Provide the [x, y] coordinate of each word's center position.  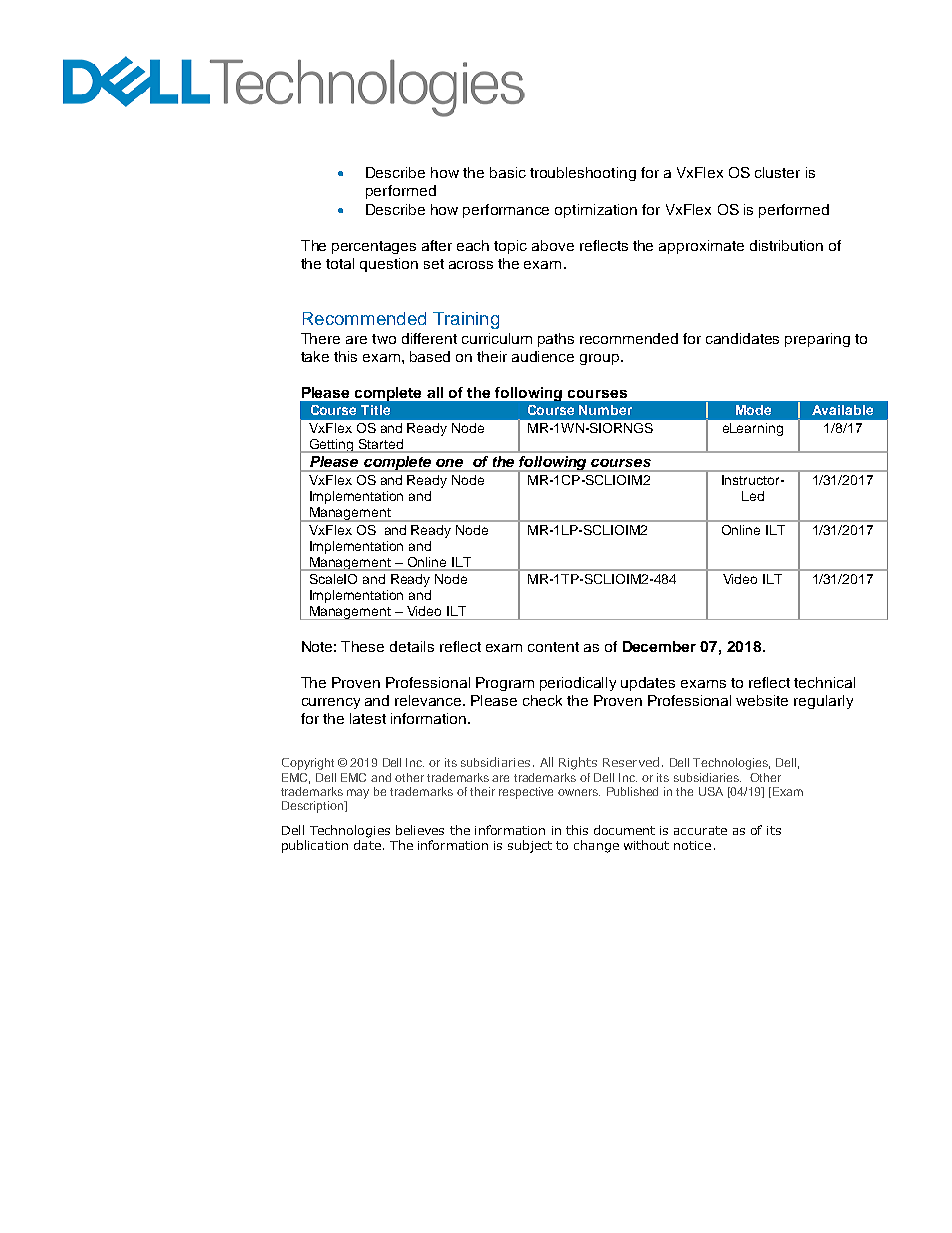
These [362, 646]
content [553, 647]
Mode [753, 410]
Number [605, 410]
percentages [374, 247]
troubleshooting [583, 174]
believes [420, 830]
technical [824, 682]
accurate [700, 830]
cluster [777, 172]
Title [375, 410]
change [596, 846]
